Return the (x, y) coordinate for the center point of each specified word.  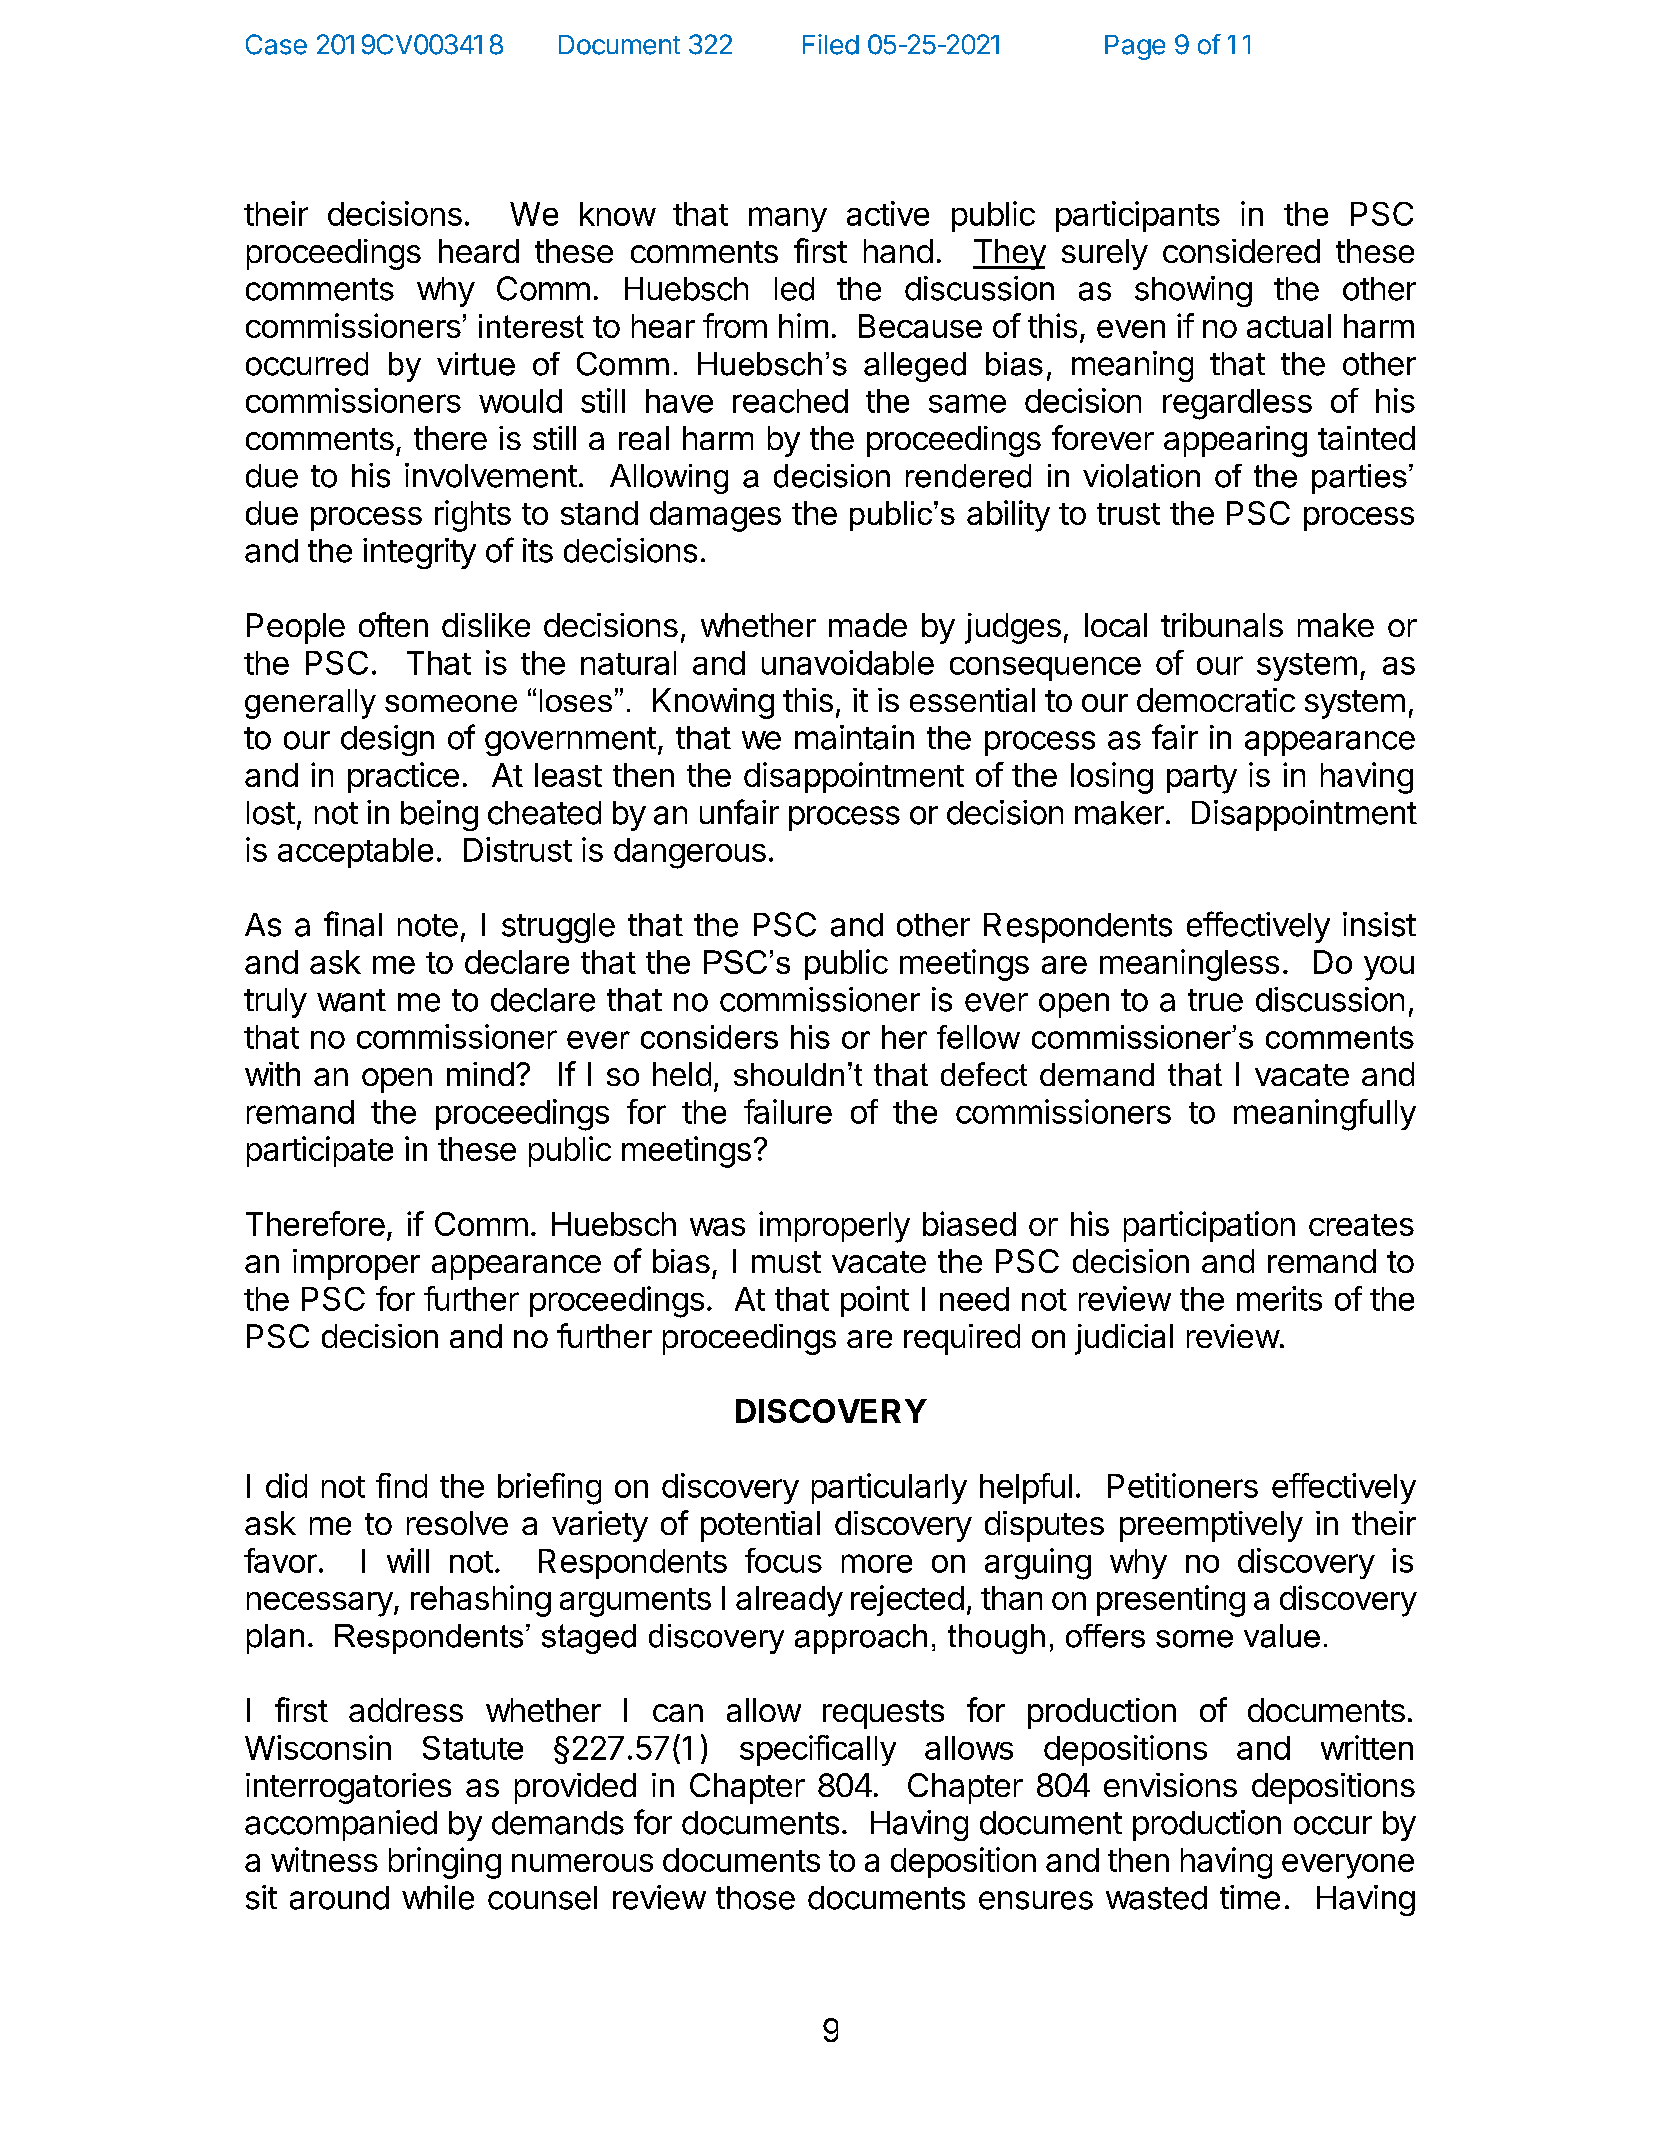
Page (1135, 47)
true (1215, 1000)
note (428, 925)
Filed (831, 44)
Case (276, 44)
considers (709, 1037)
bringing (445, 1863)
